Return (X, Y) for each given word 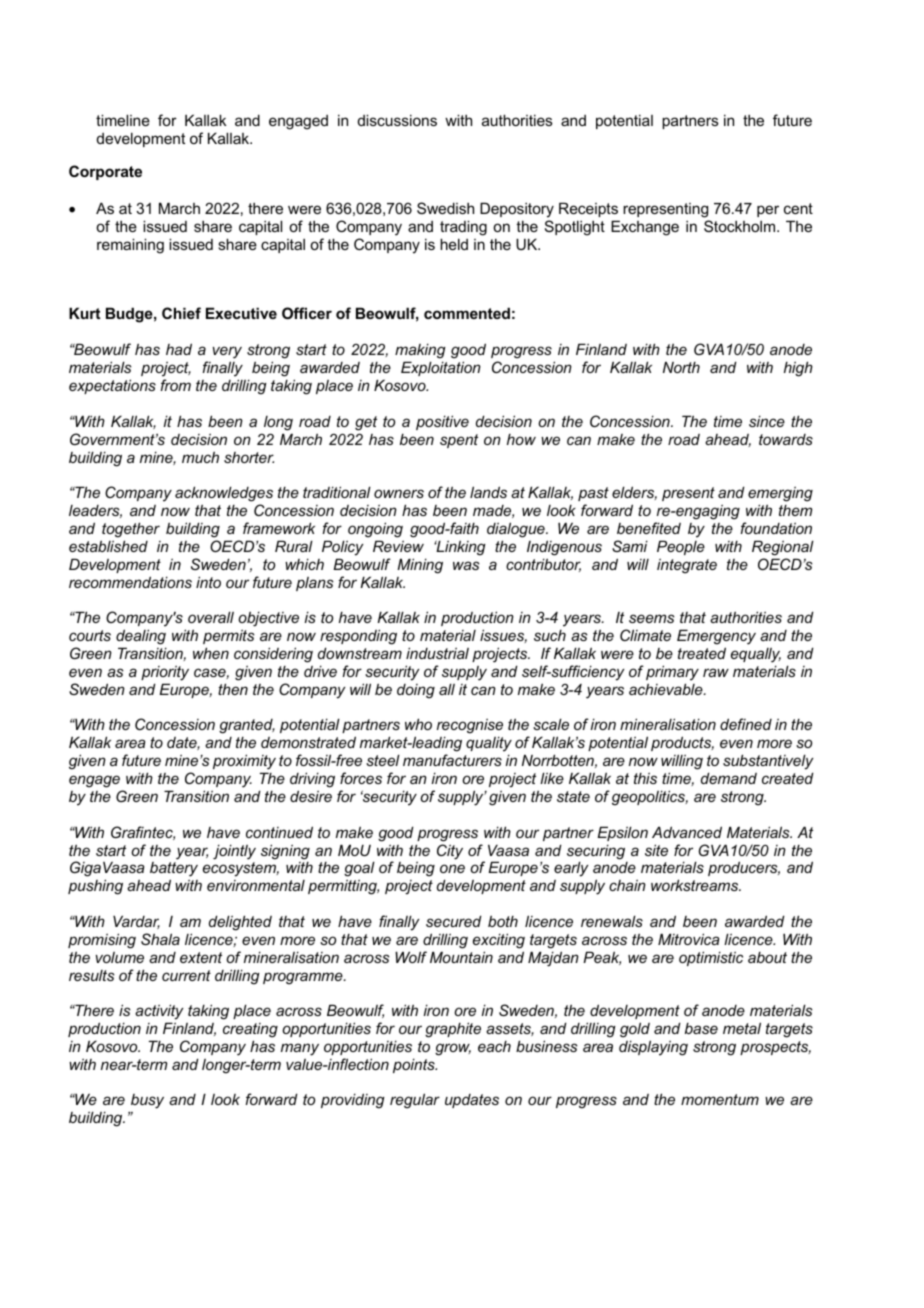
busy (147, 1101)
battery (174, 869)
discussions (397, 120)
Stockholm (741, 226)
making (420, 351)
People (681, 547)
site (656, 850)
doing (416, 691)
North (681, 367)
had (179, 349)
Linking (460, 548)
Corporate (105, 172)
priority (165, 673)
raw (716, 672)
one (452, 868)
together (131, 530)
